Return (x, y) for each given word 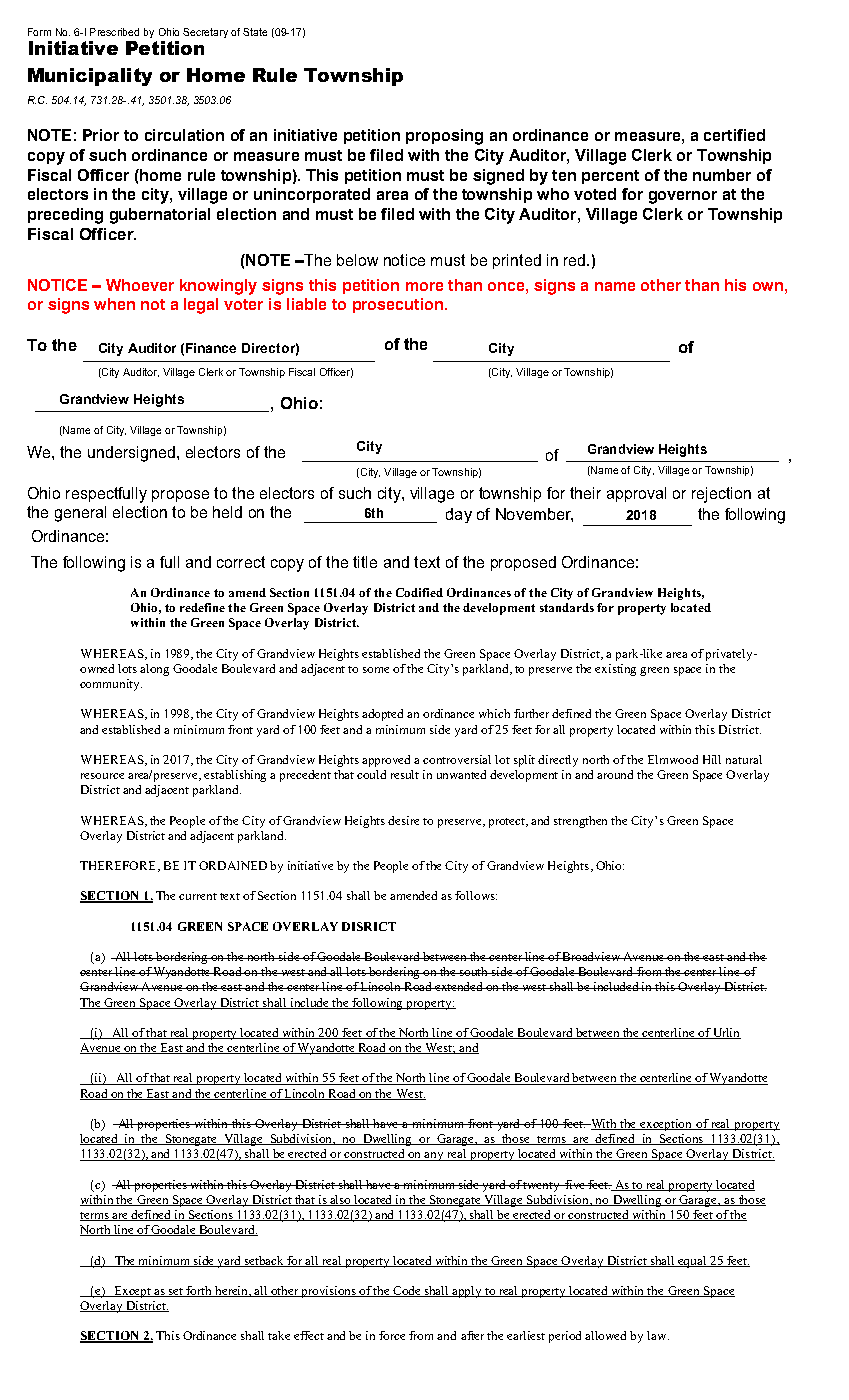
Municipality (90, 77)
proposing (444, 137)
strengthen (580, 822)
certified (734, 135)
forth (200, 1291)
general (80, 514)
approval (636, 494)
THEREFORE (119, 866)
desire (403, 820)
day (459, 515)
